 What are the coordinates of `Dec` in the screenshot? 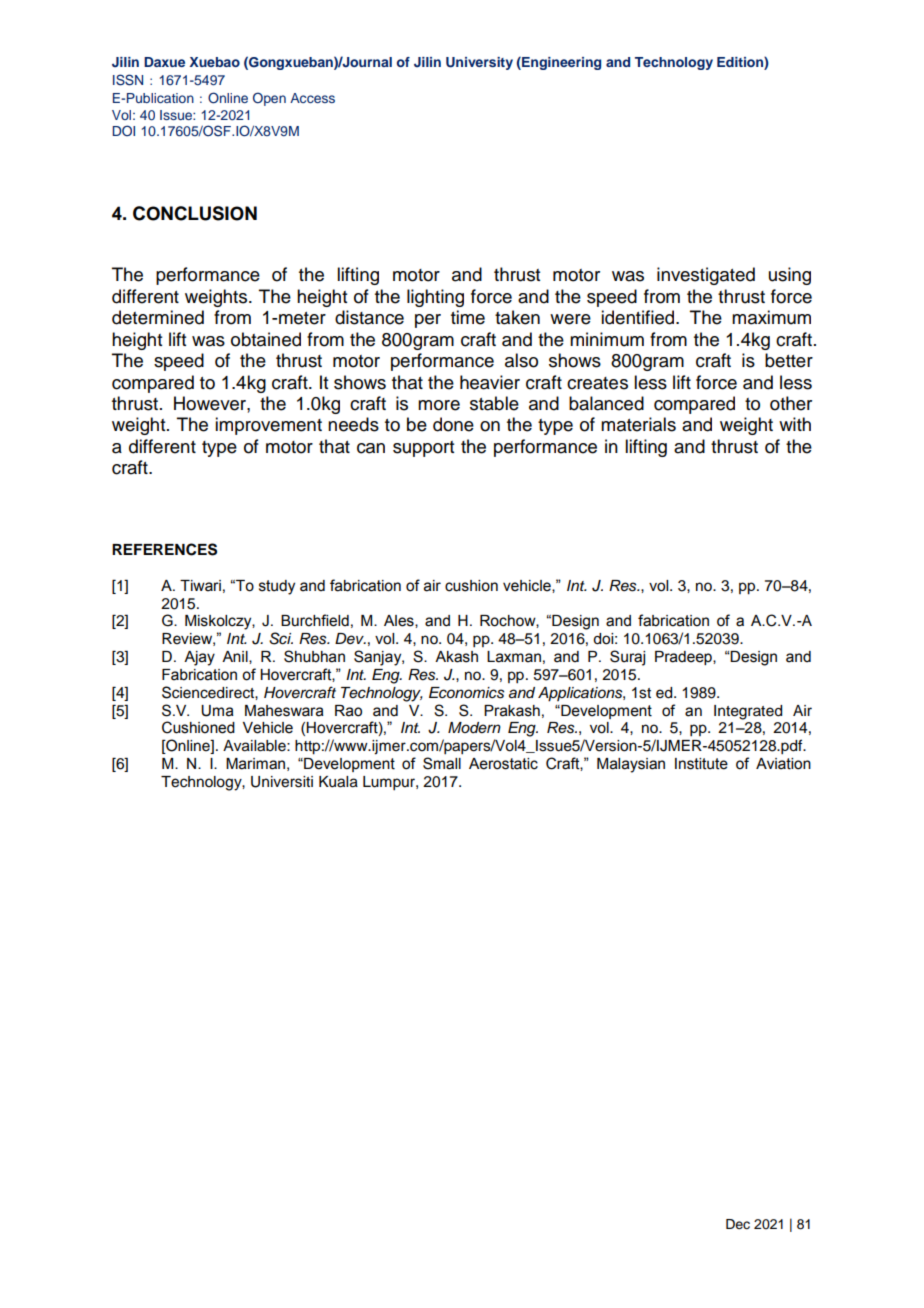 It's located at (738, 1224).
